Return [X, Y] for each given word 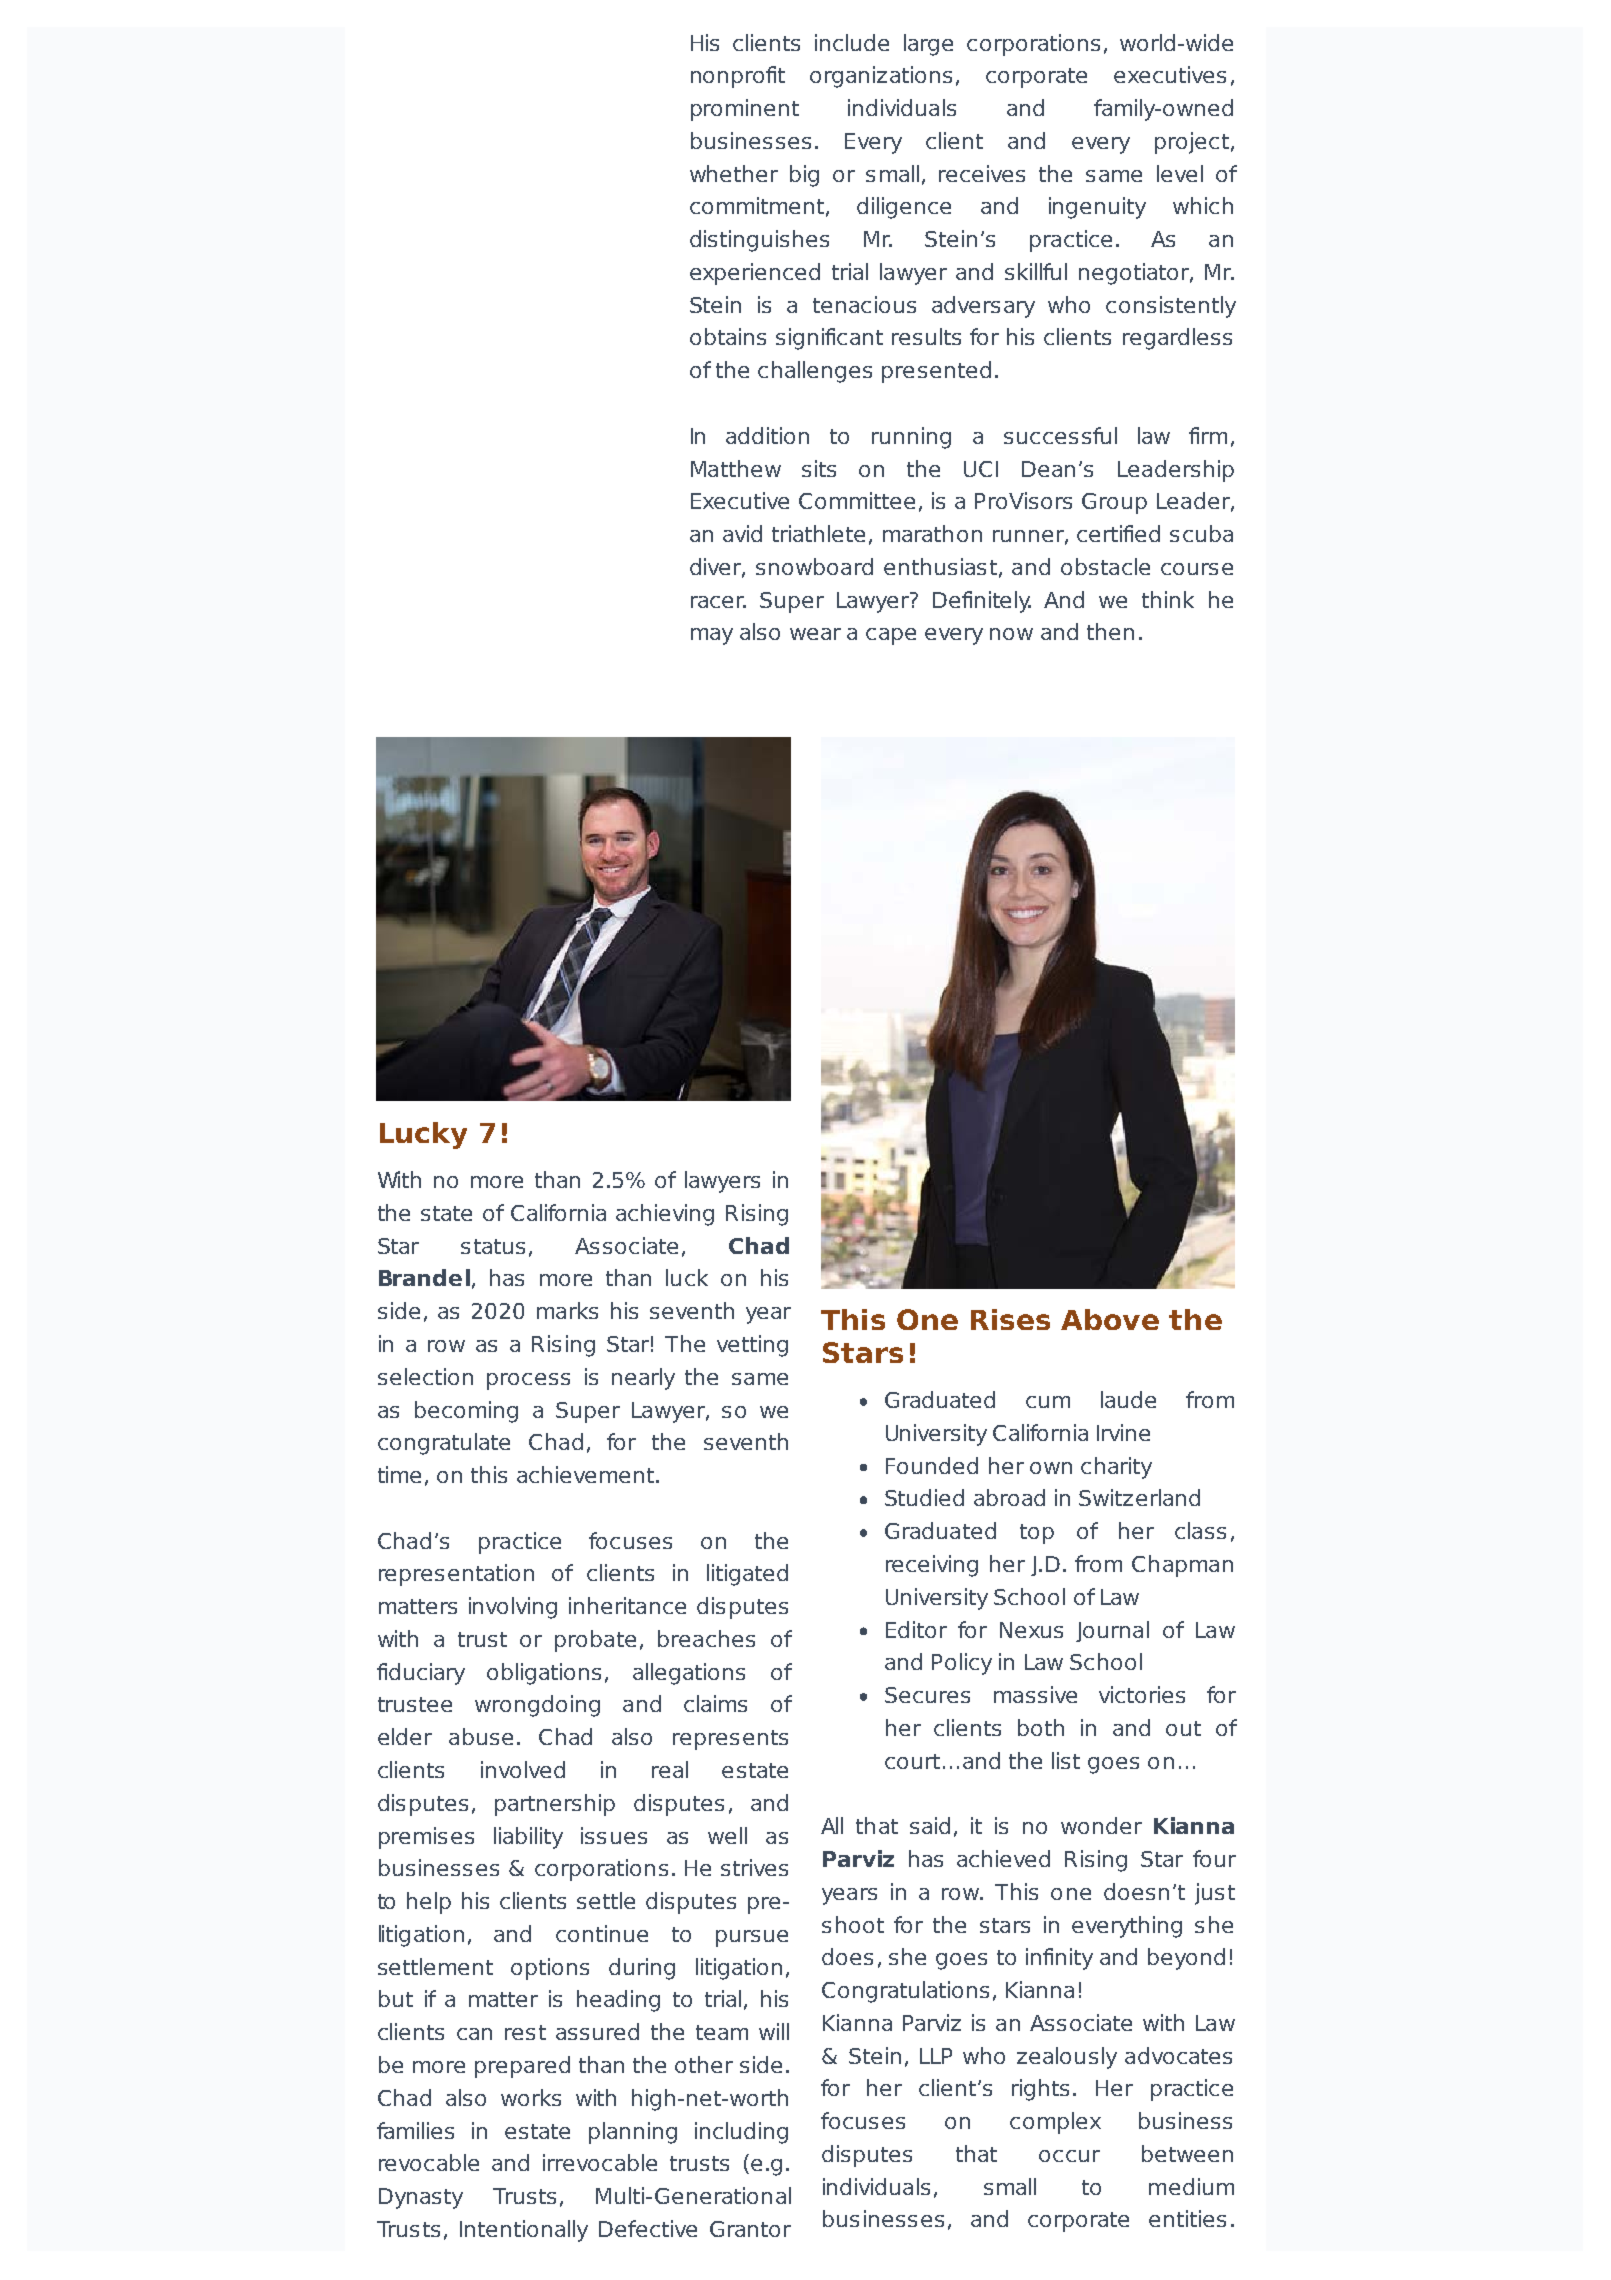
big [804, 176]
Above [1110, 1319]
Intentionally [524, 2231]
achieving [665, 1215]
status [493, 1246]
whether [734, 173]
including [741, 2133]
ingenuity [1097, 208]
